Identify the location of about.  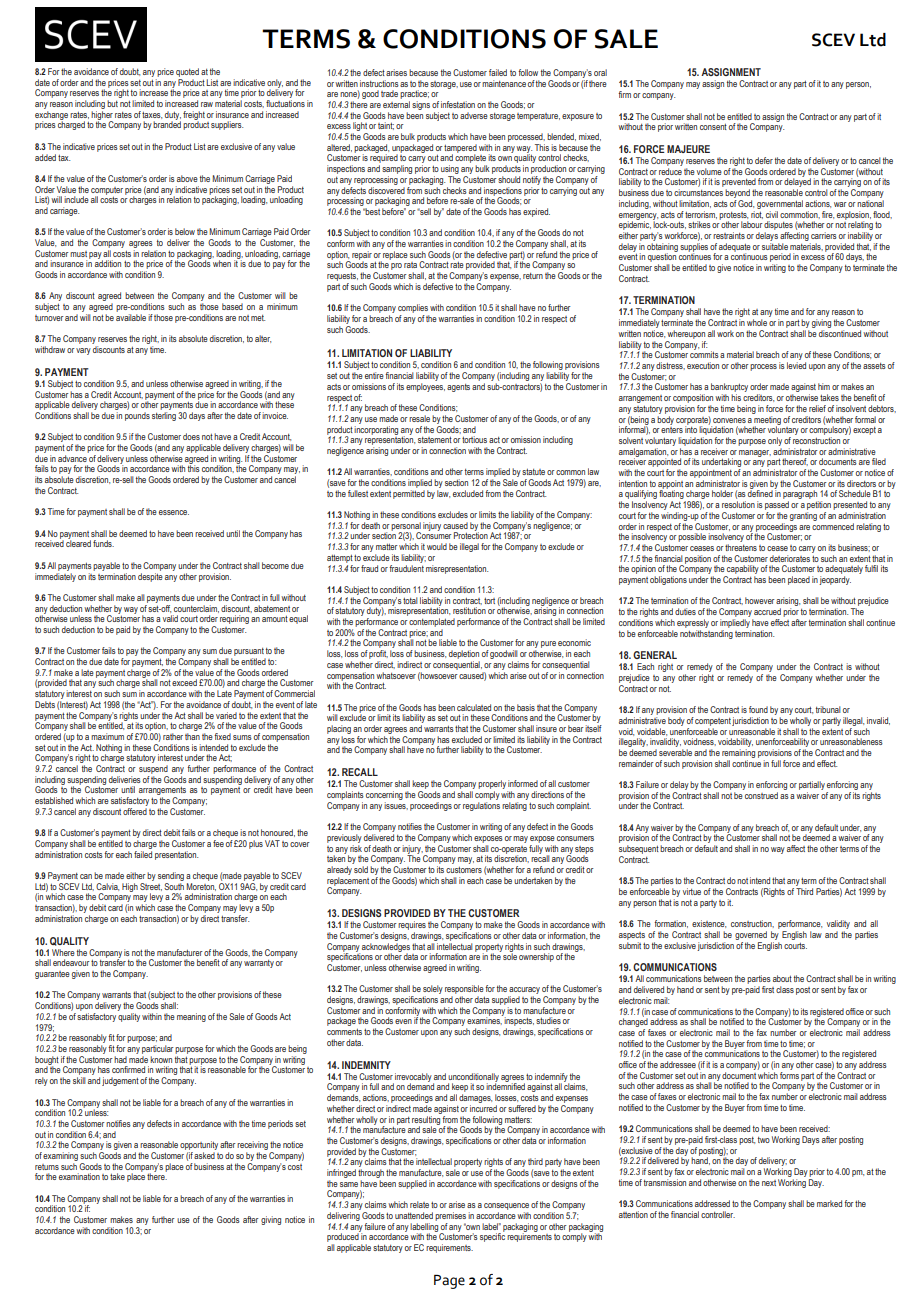
(782, 978).
